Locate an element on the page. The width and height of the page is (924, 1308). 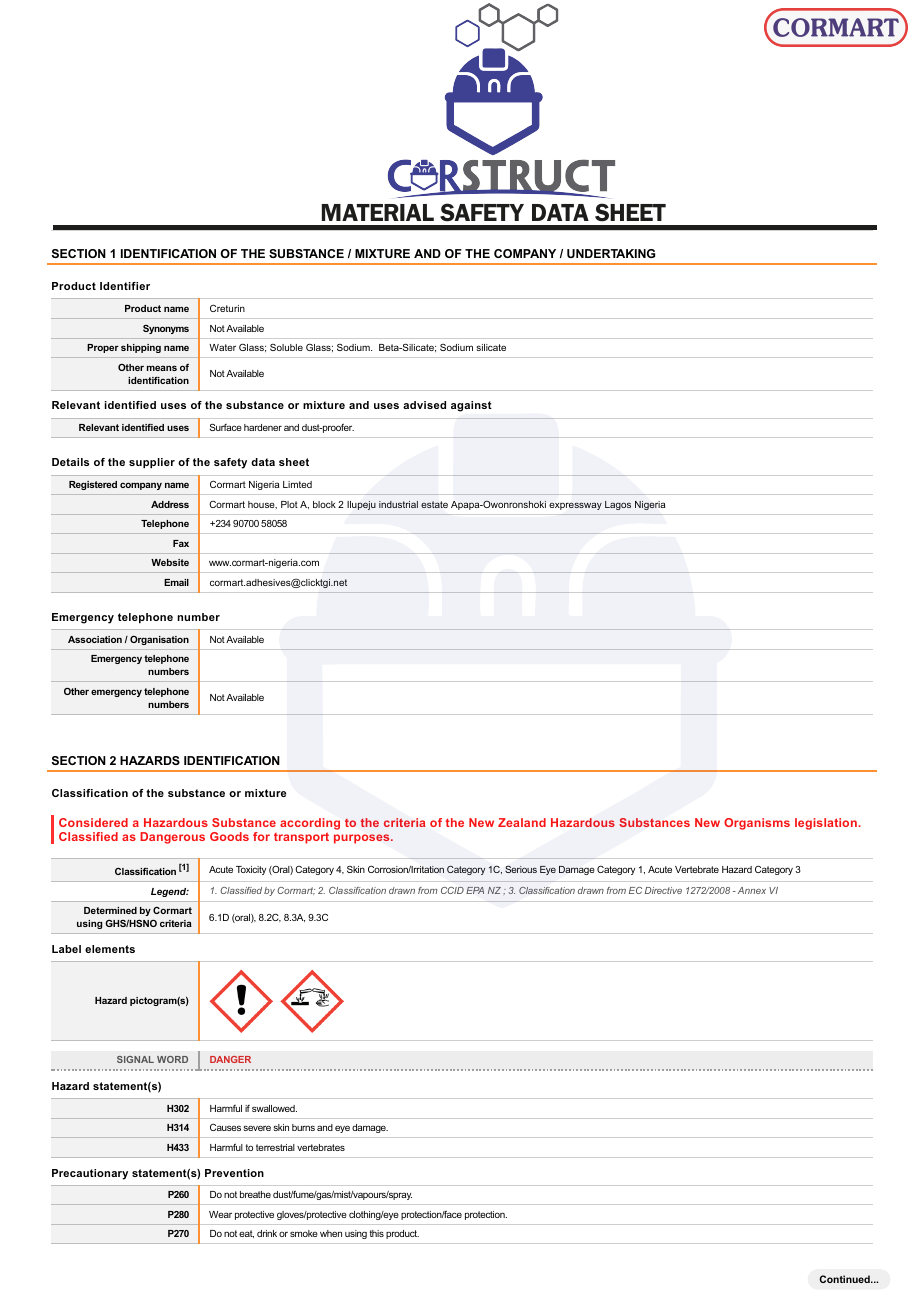
UNDERTAKING is located at coordinates (611, 253).
